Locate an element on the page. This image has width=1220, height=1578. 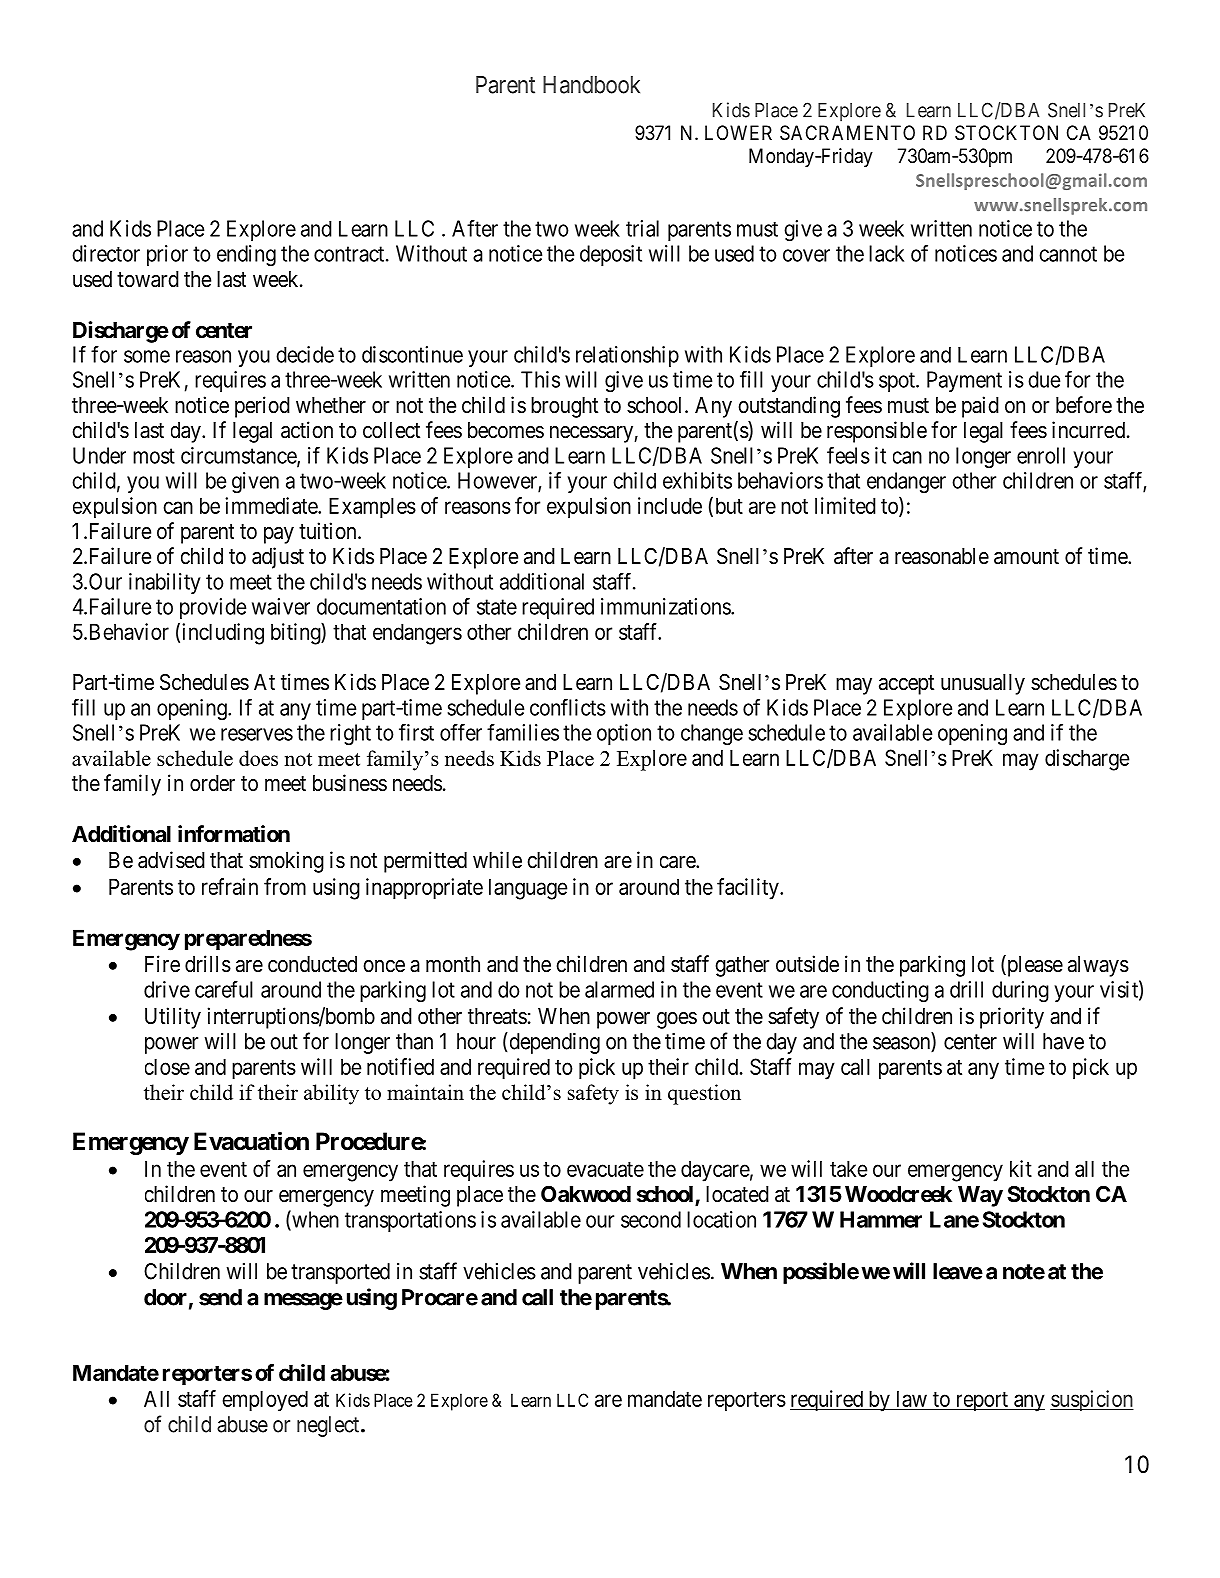
second is located at coordinates (651, 1219).
